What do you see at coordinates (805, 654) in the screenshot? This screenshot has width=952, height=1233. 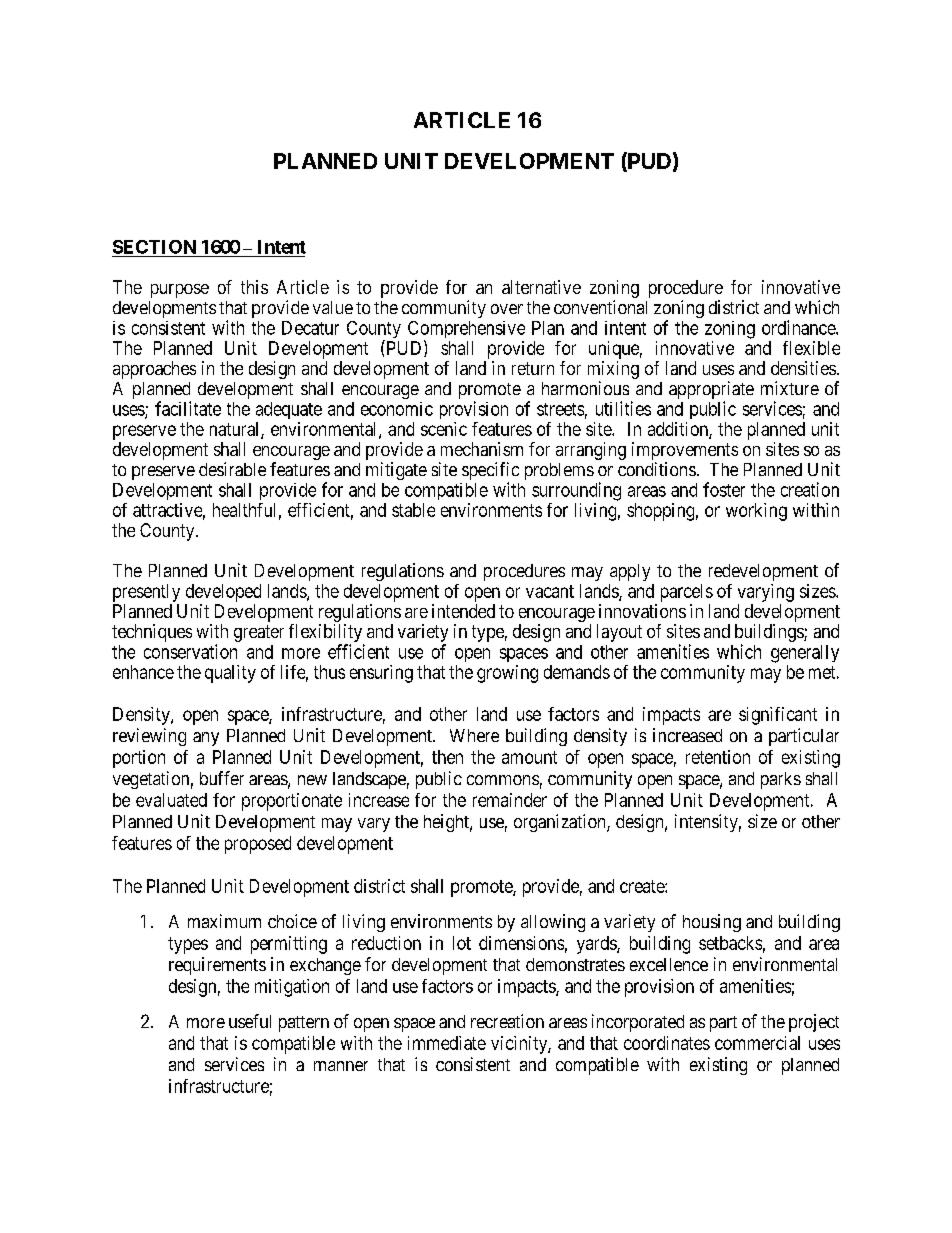 I see `generally` at bounding box center [805, 654].
